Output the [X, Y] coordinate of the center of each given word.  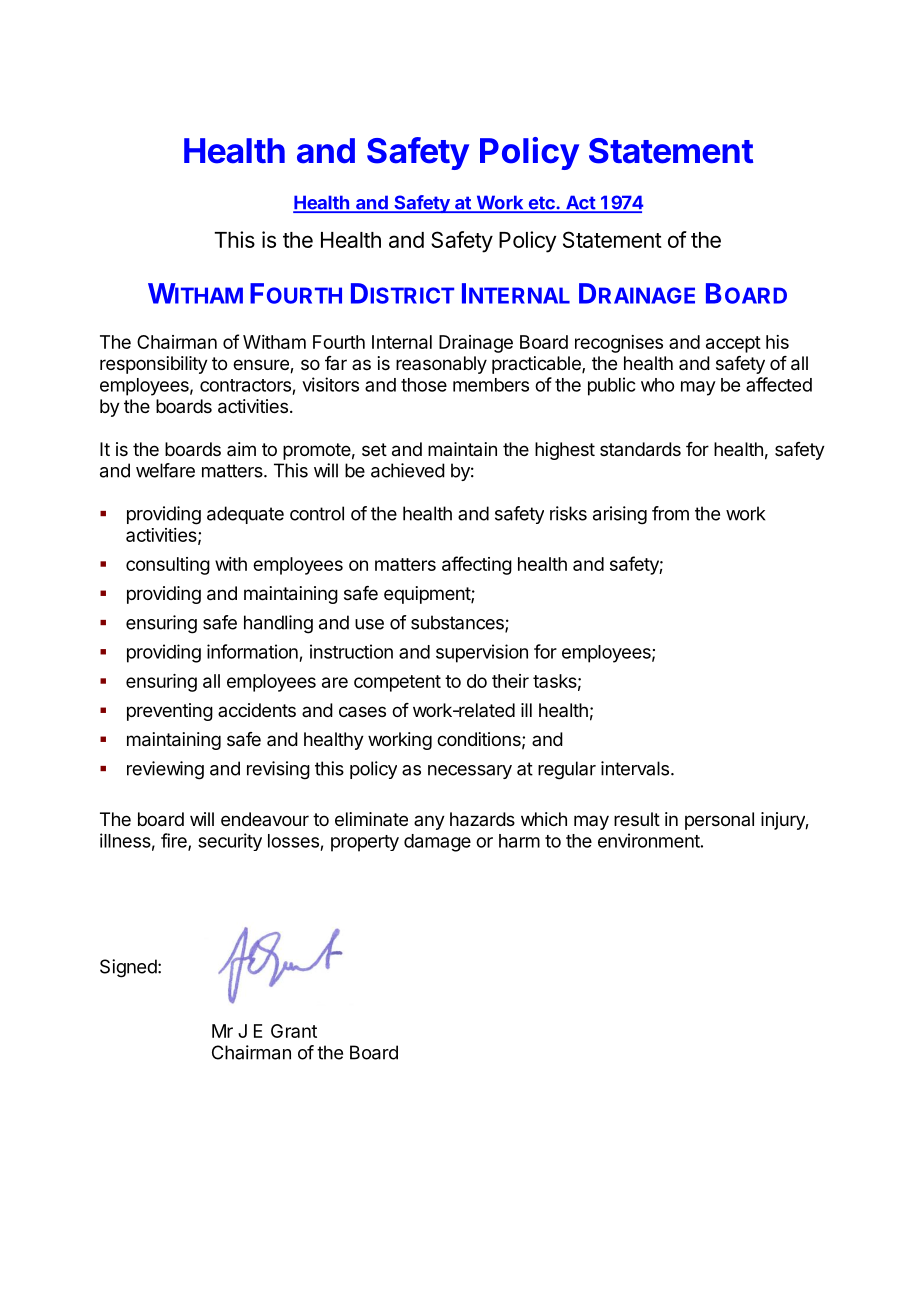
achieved [408, 470]
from [670, 513]
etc [541, 204]
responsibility [154, 365]
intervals [635, 768]
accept [733, 344]
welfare [165, 470]
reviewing [165, 770]
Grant [294, 1031]
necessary [470, 772]
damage [437, 843]
